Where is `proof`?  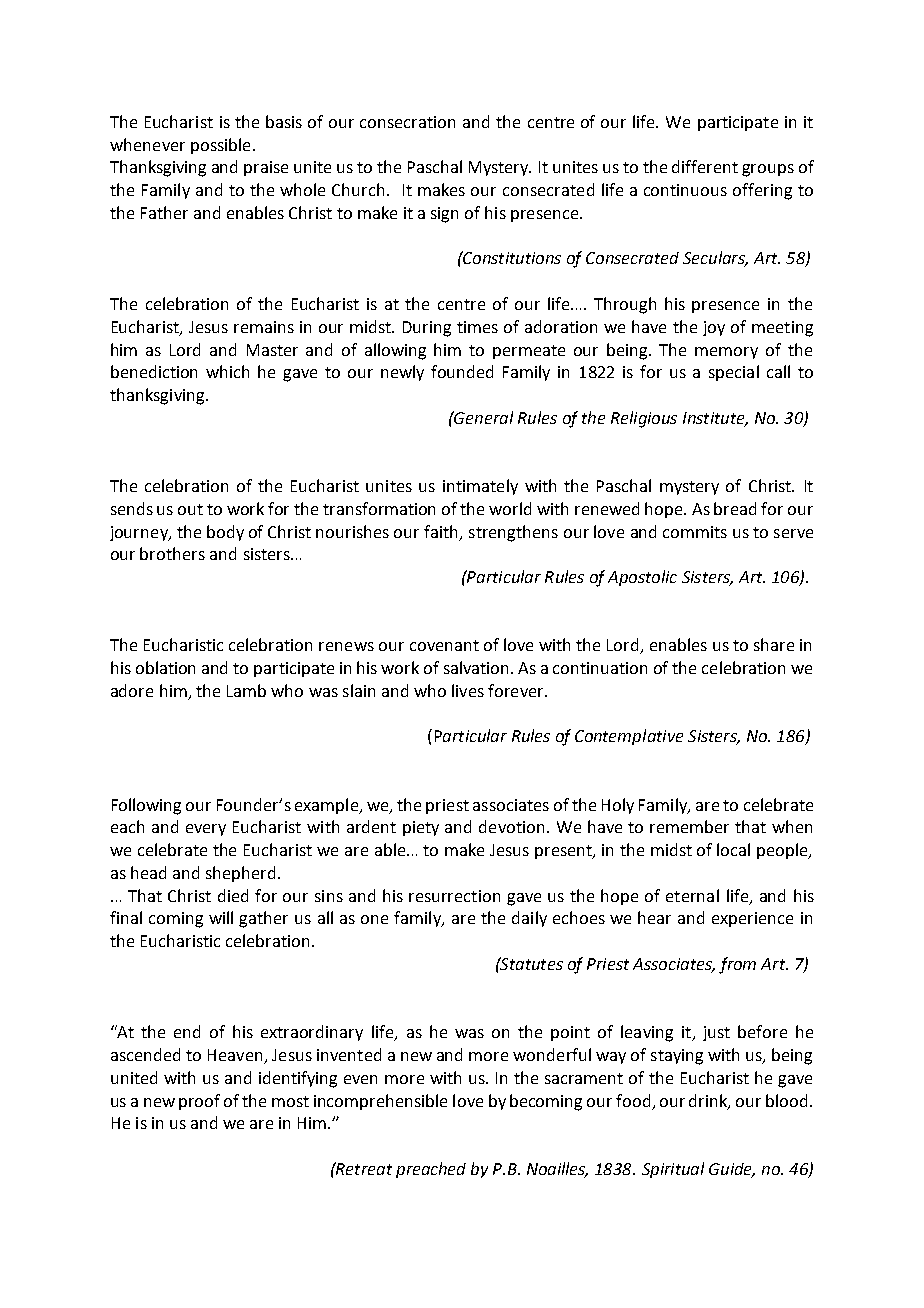 proof is located at coordinates (199, 1102).
